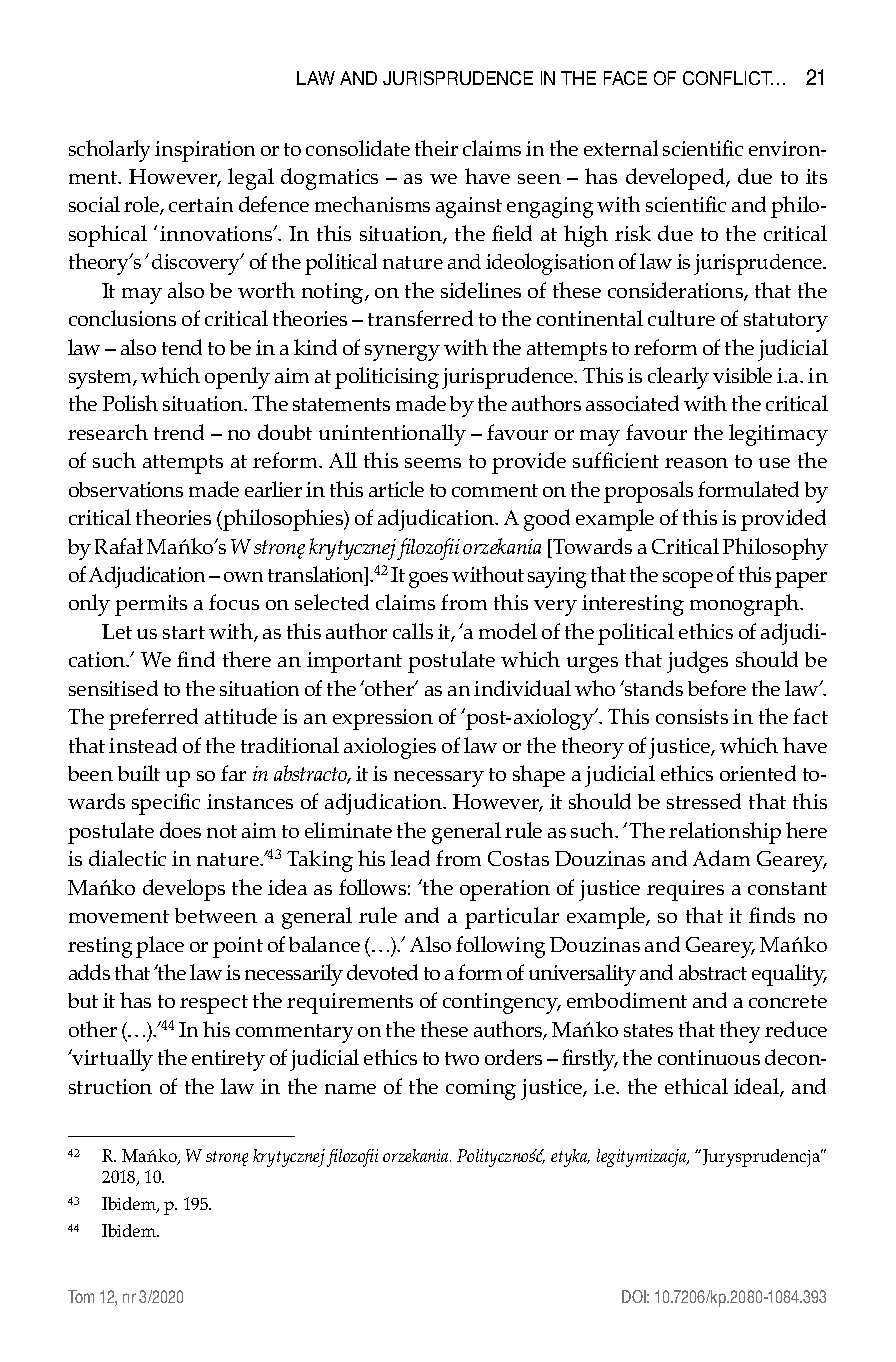  What do you see at coordinates (436, 148) in the screenshot?
I see `their` at bounding box center [436, 148].
